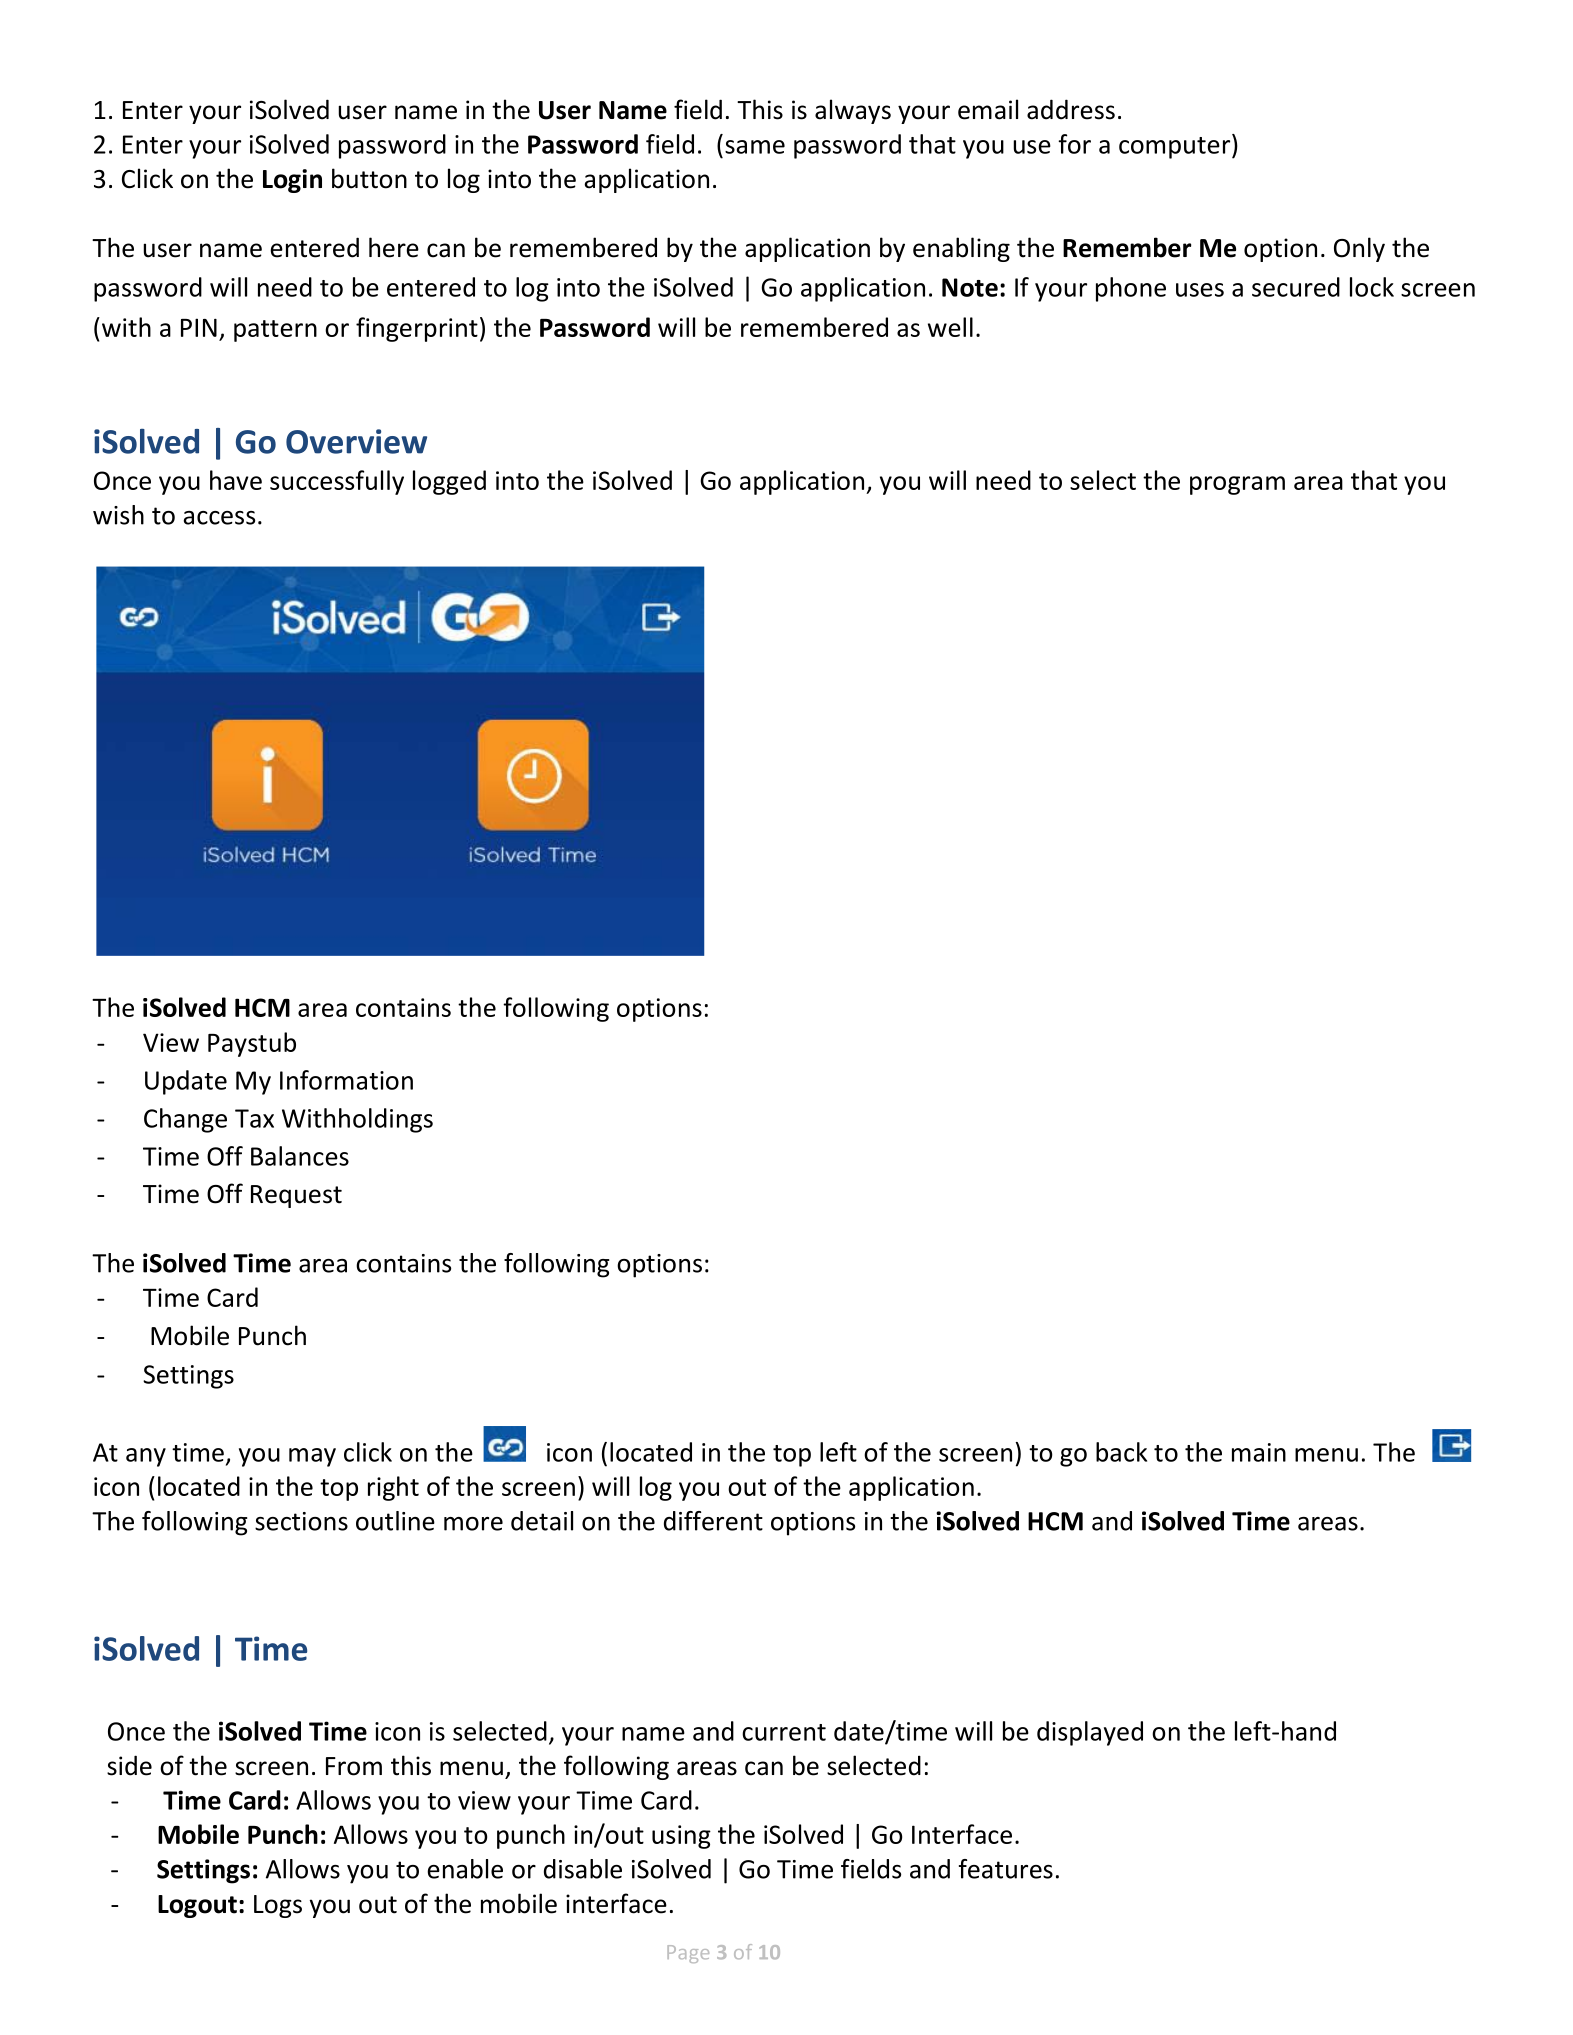 The image size is (1573, 2035). Describe the element at coordinates (1259, 1452) in the screenshot. I see `main` at that location.
